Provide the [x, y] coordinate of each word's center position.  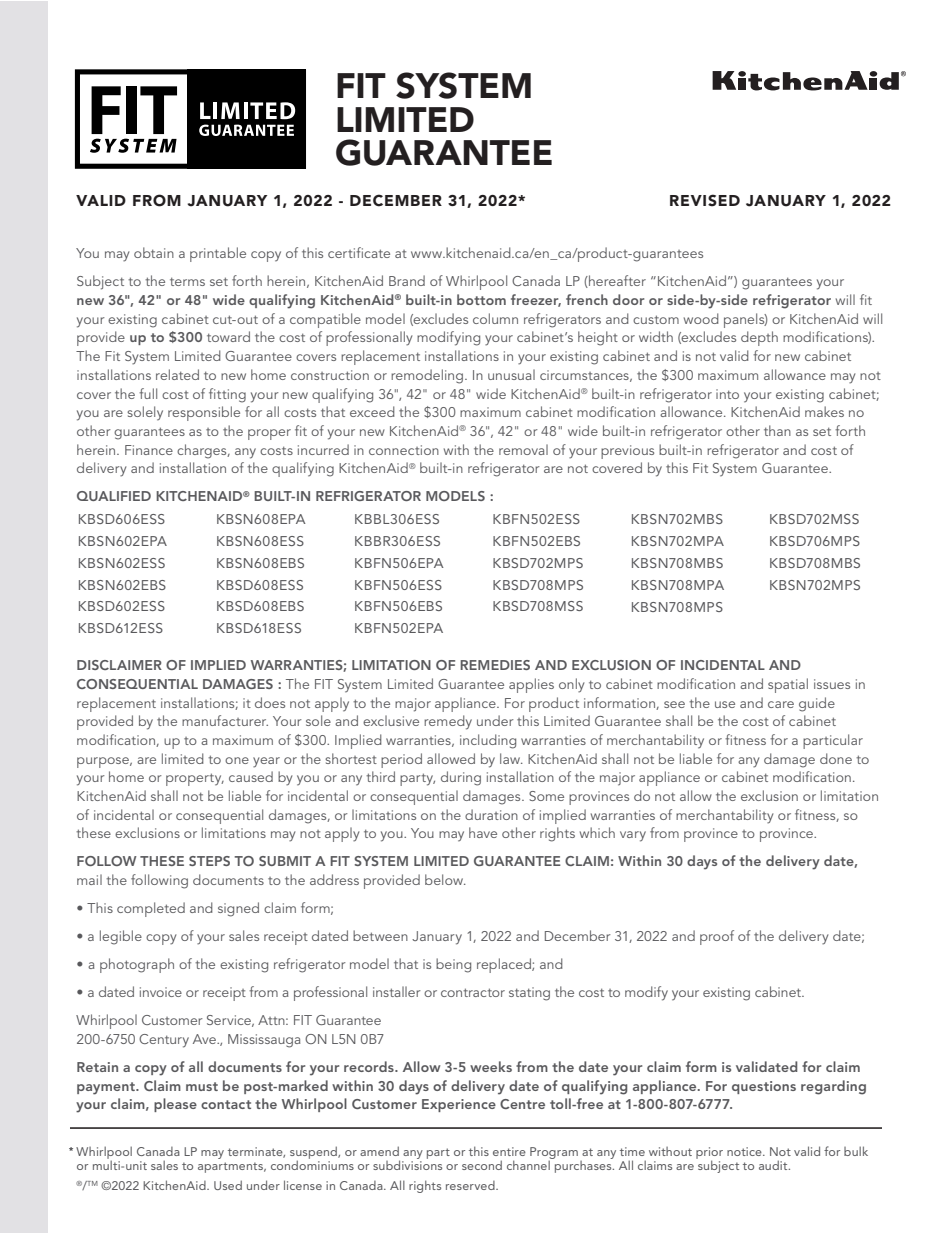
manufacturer [225, 720]
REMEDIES [495, 665]
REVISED [705, 200]
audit [774, 1165]
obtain [154, 252]
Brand [407, 280]
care [781, 704]
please [175, 1105]
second [482, 1165]
